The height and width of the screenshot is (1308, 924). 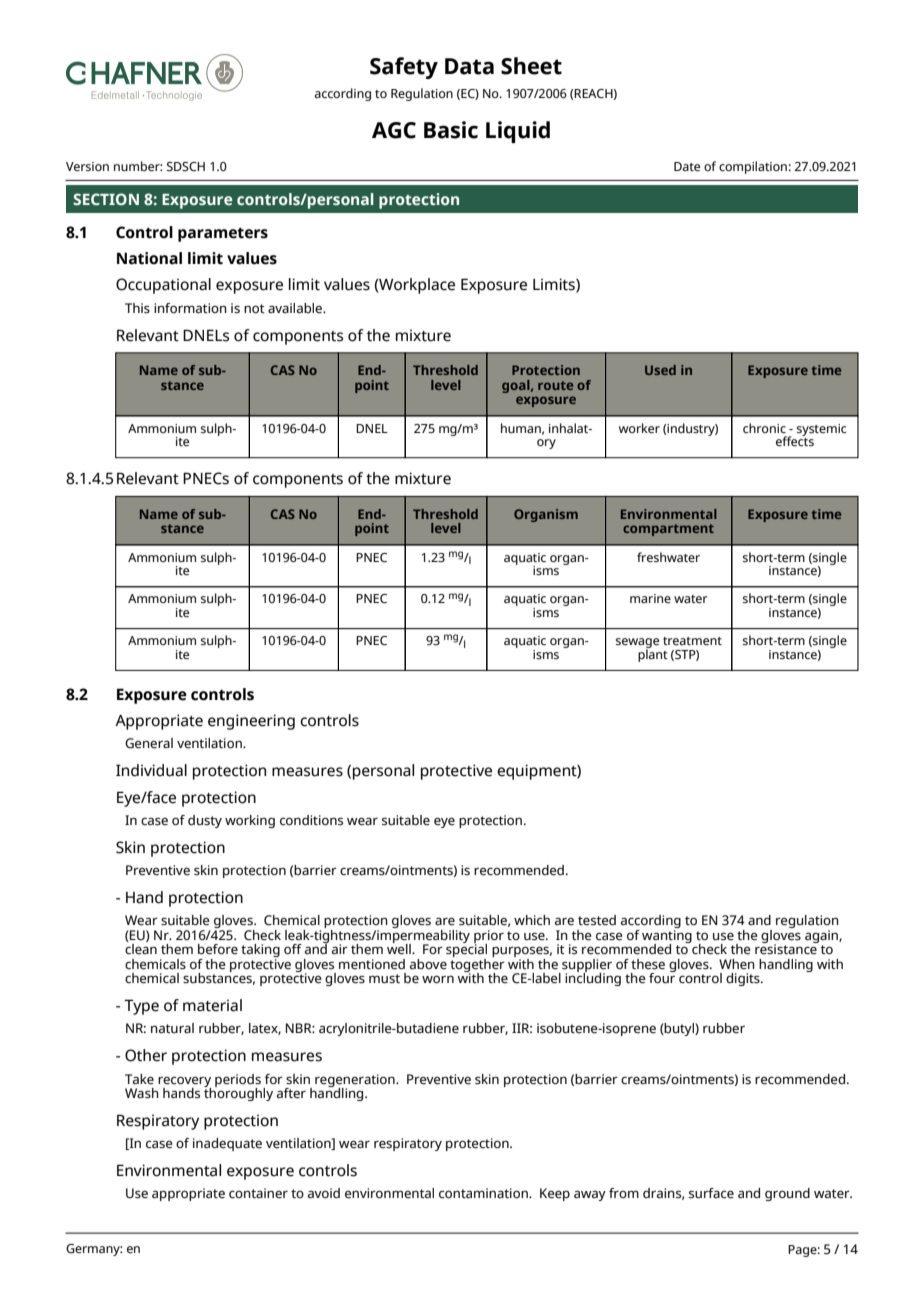 I want to click on plant, so click(x=653, y=654).
